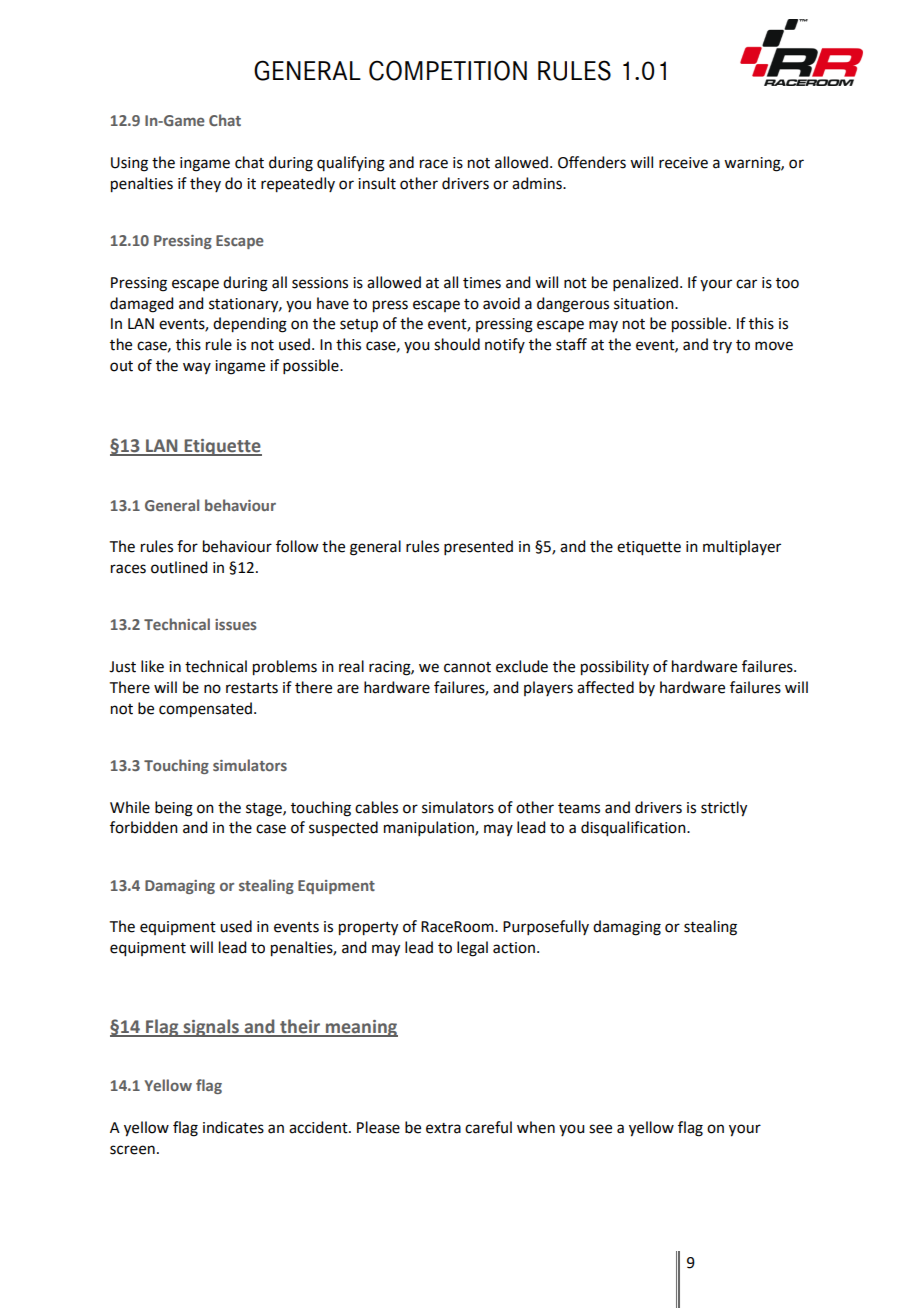 Image resolution: width=924 pixels, height=1308 pixels. What do you see at coordinates (233, 1127) in the screenshot?
I see `indicates` at bounding box center [233, 1127].
